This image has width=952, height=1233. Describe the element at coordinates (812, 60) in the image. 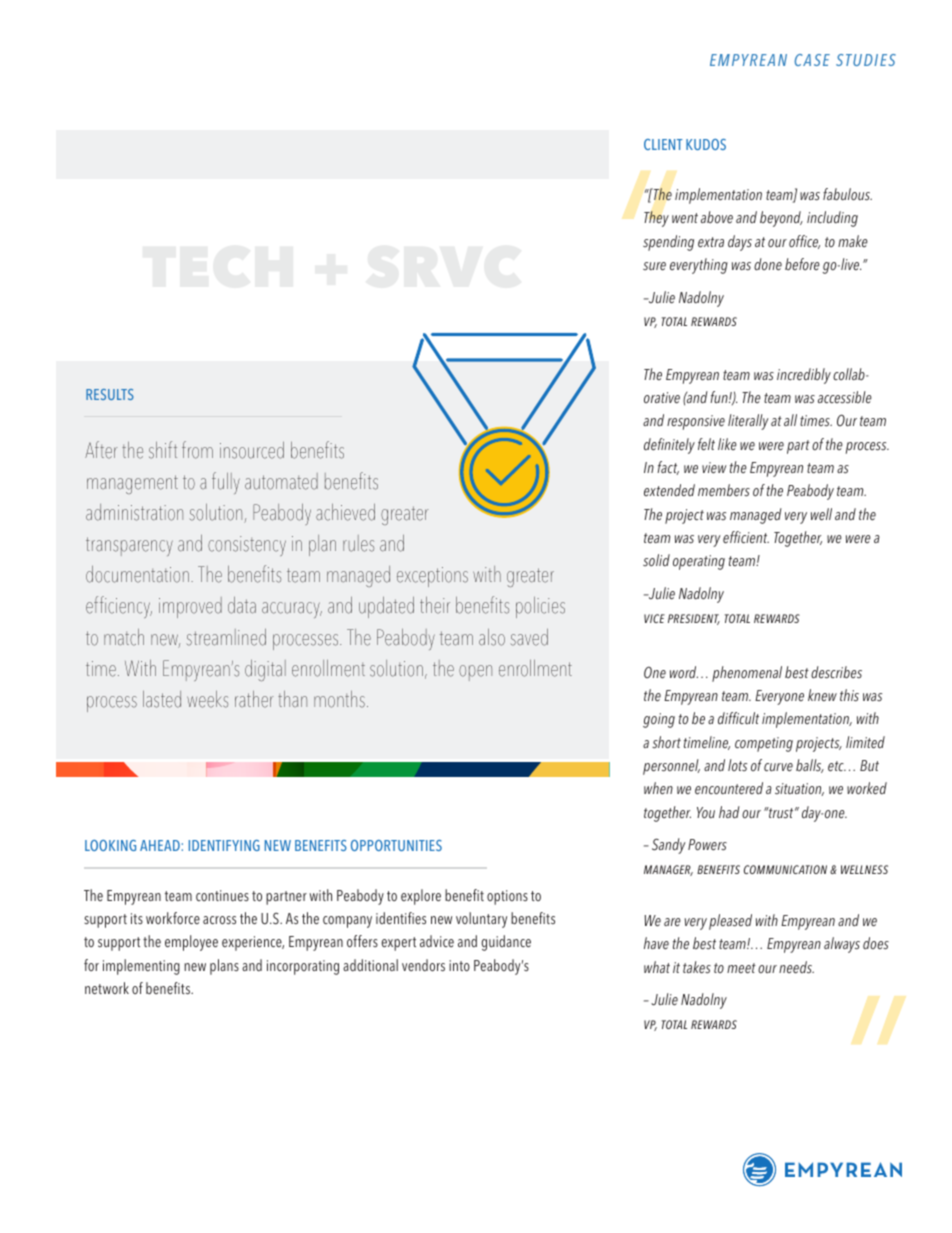

I see `case` at that location.
